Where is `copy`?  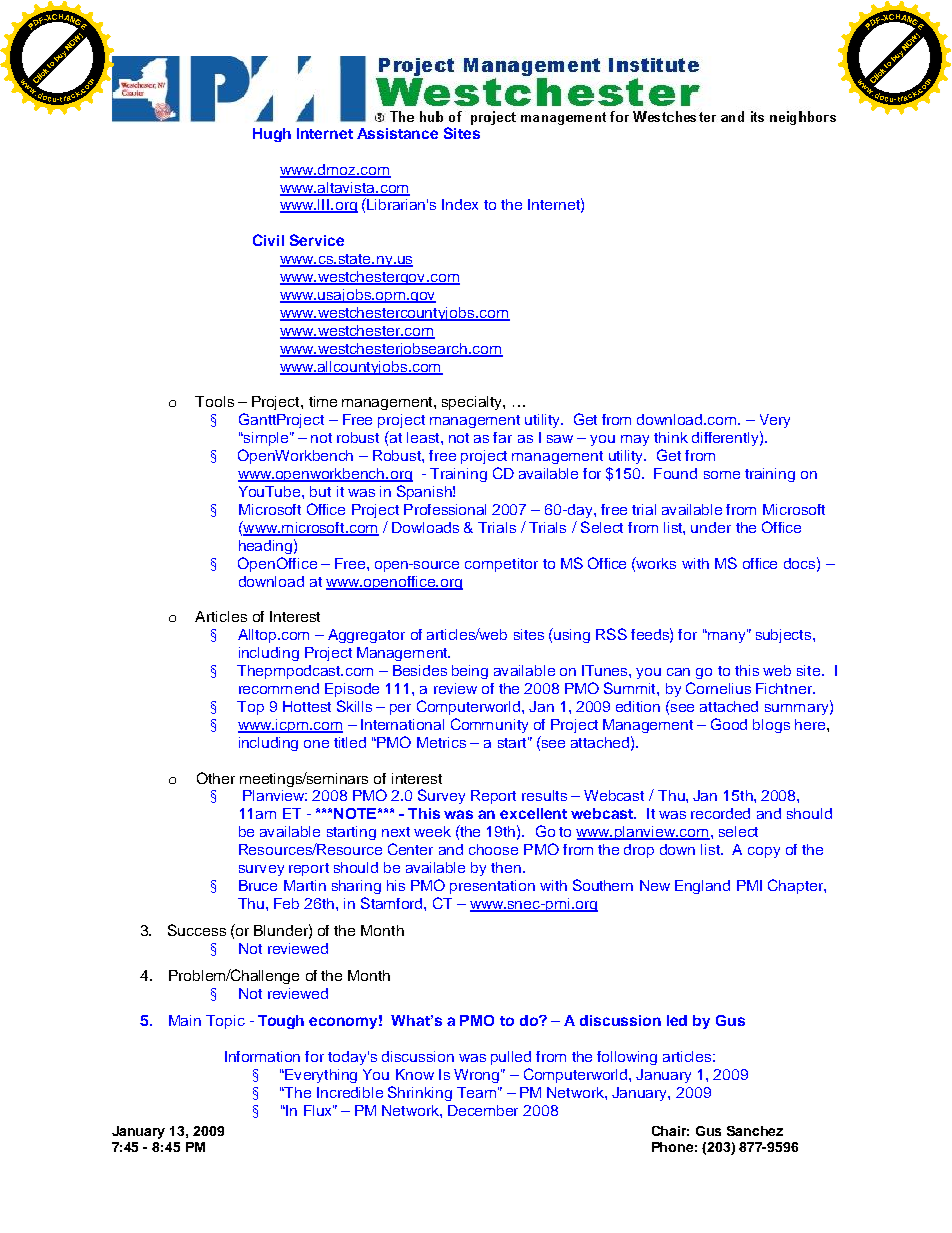 copy is located at coordinates (764, 852).
